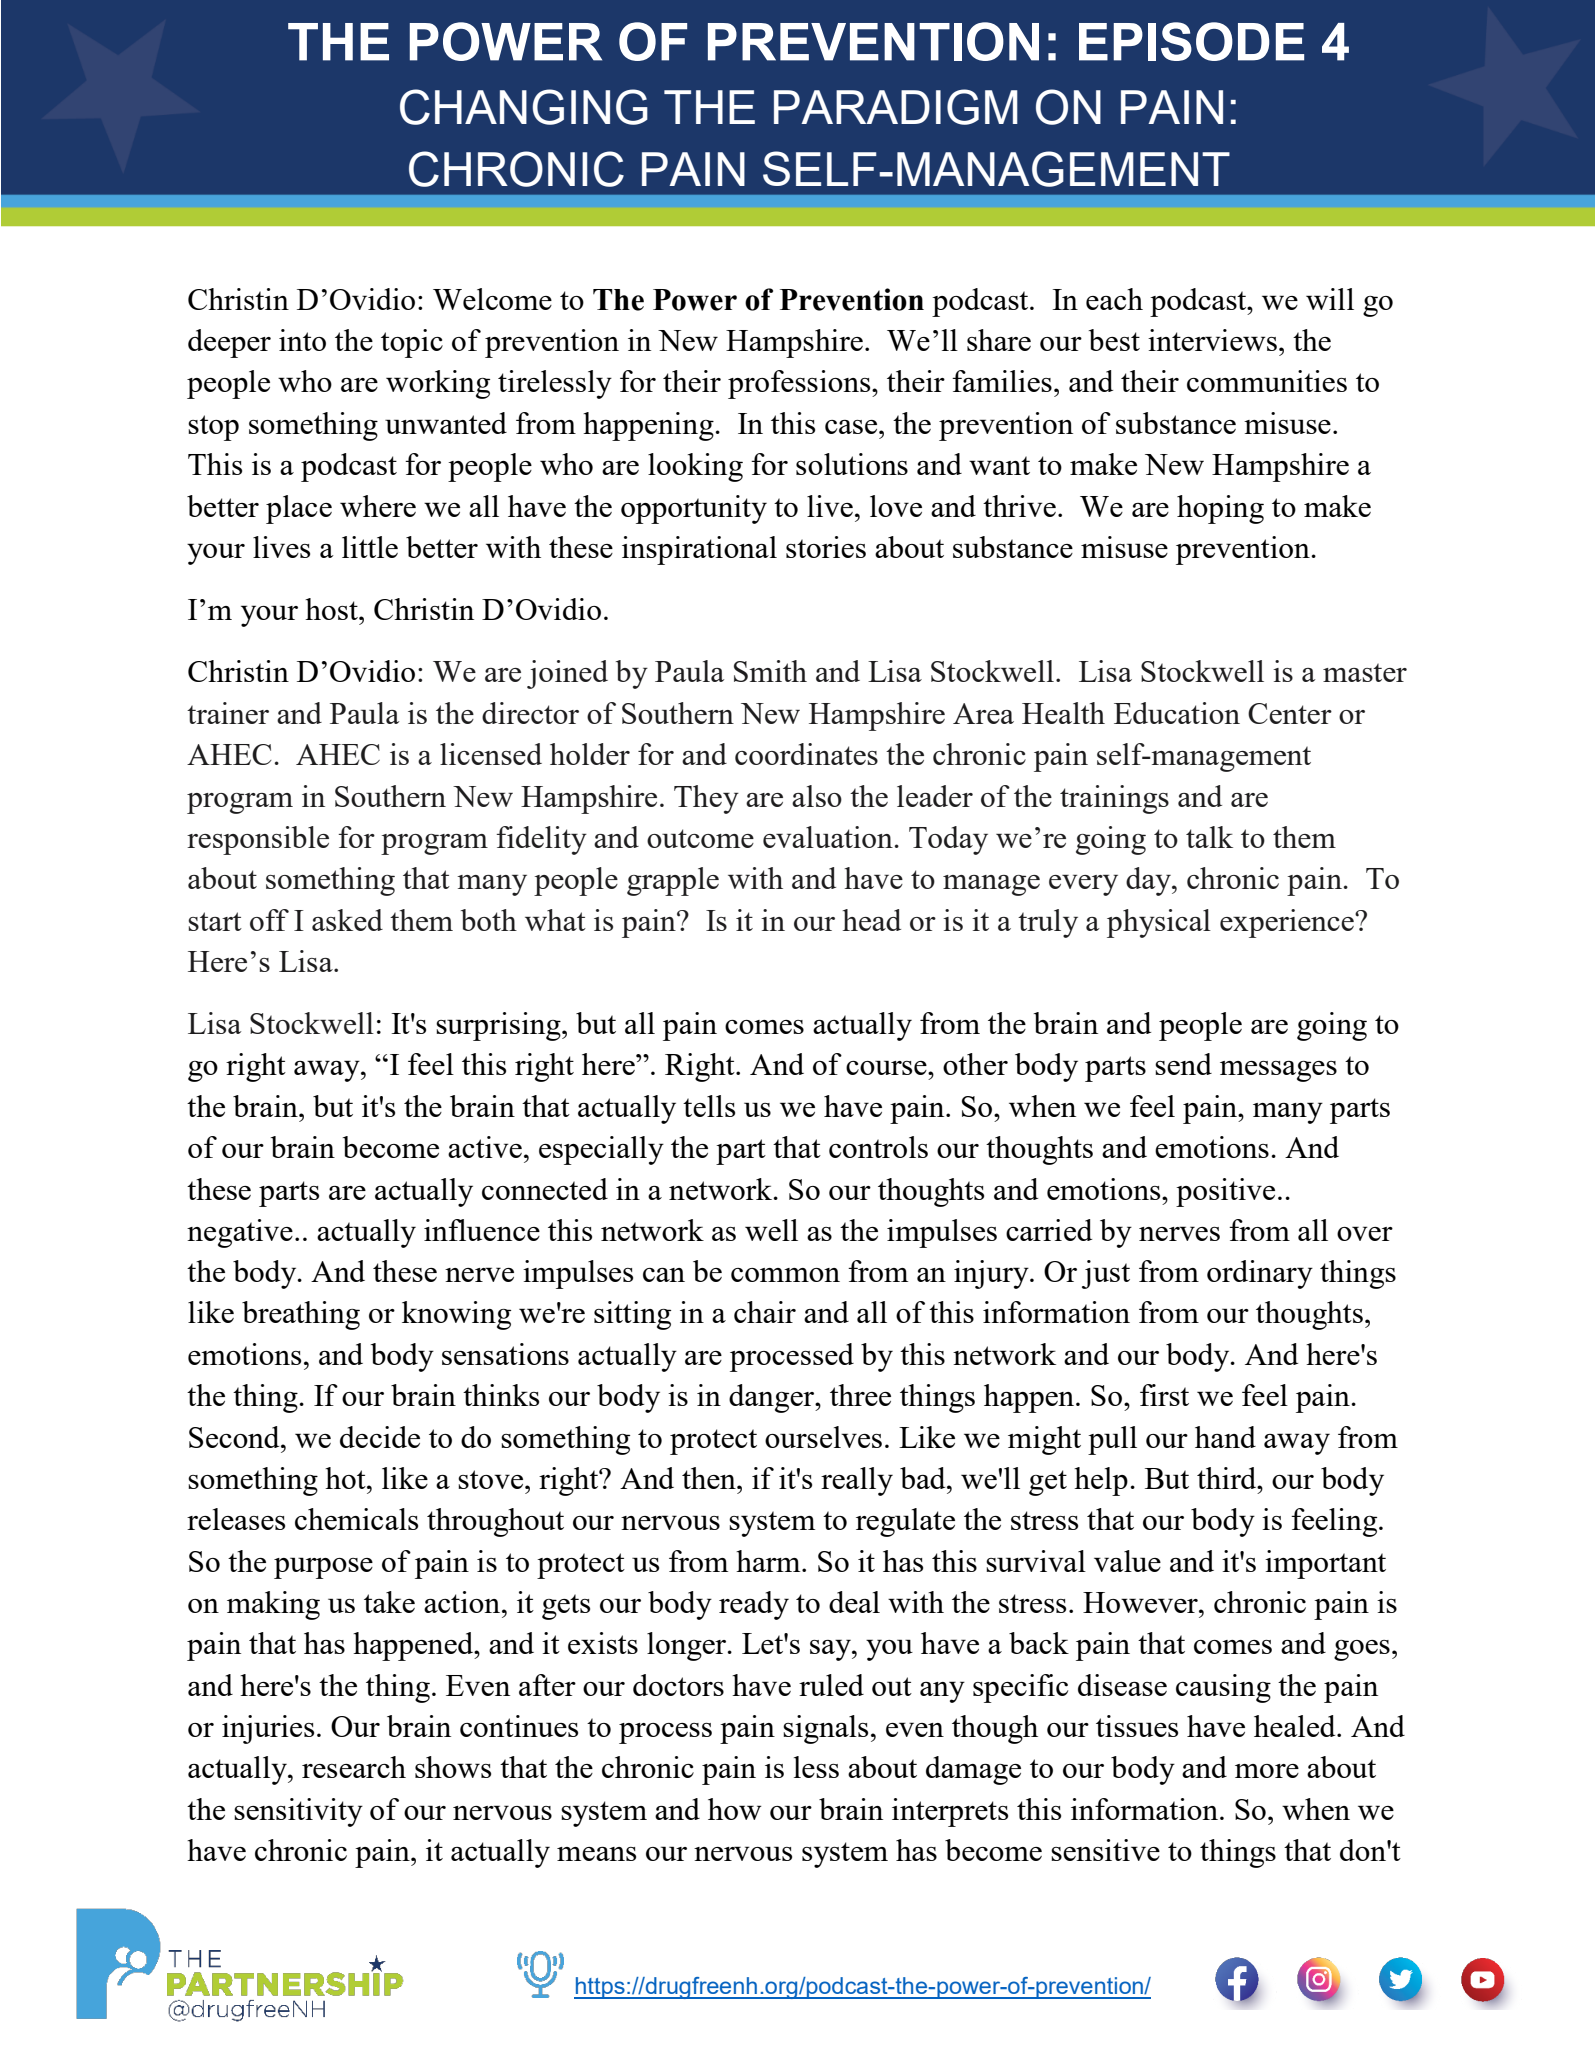 The width and height of the document is (1595, 2064). What do you see at coordinates (347, 920) in the document?
I see `asked` at bounding box center [347, 920].
